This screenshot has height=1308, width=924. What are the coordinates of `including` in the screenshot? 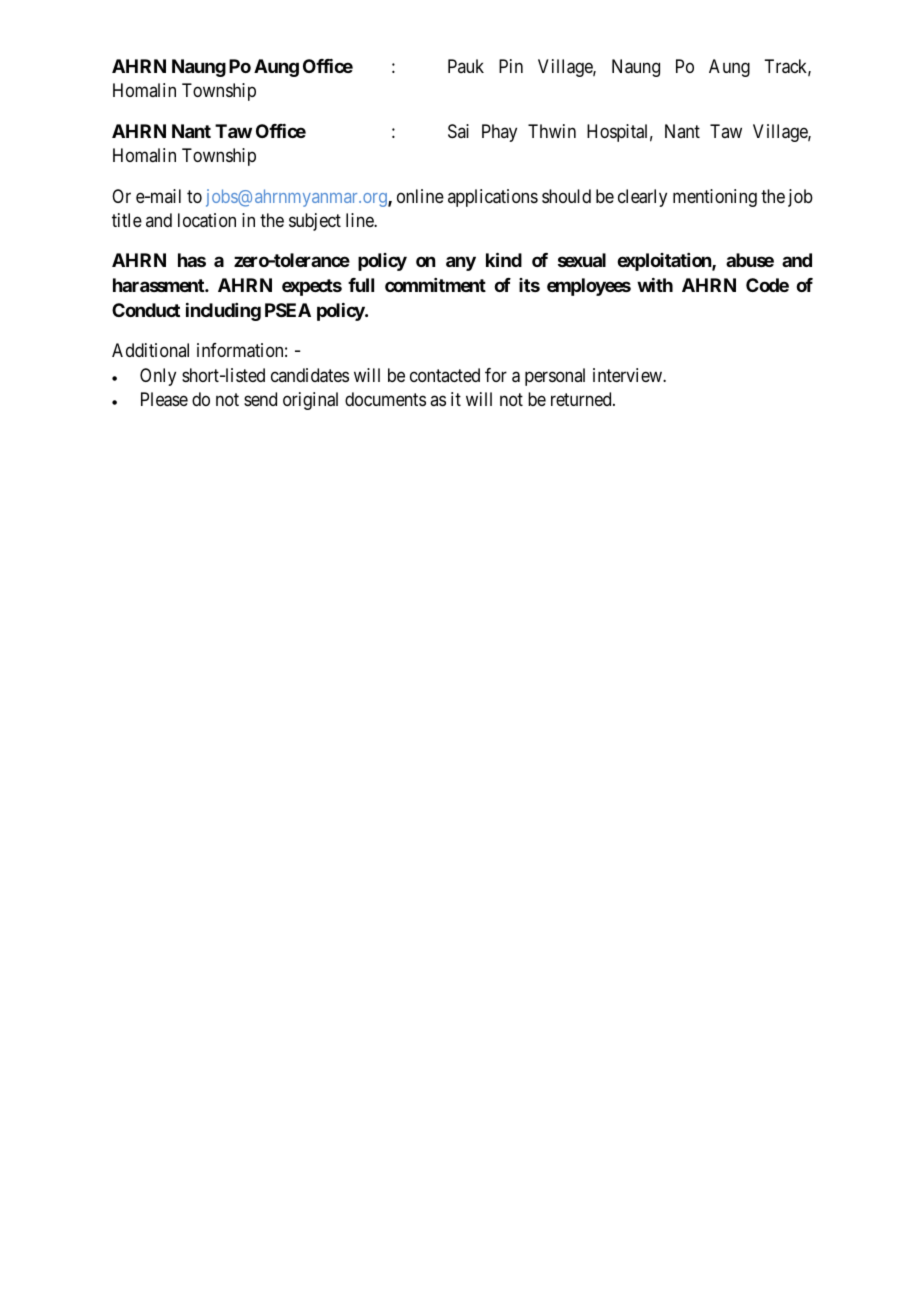 It's located at (223, 312).
